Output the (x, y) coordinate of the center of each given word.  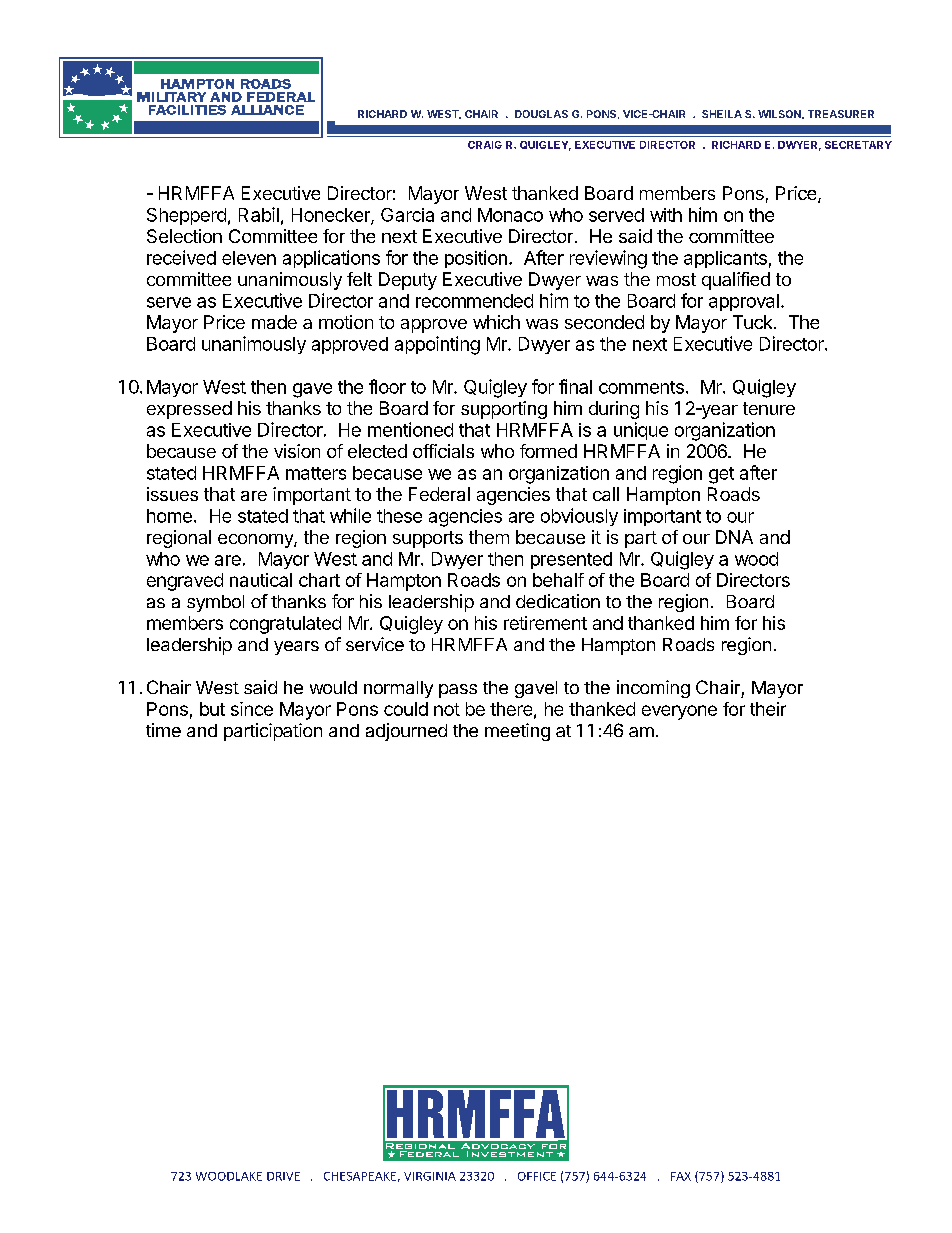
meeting (517, 732)
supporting (504, 410)
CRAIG (485, 145)
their (768, 709)
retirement (545, 623)
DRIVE (283, 1176)
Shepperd (186, 216)
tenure (769, 408)
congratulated (285, 625)
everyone (679, 712)
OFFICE (537, 1176)
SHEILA (722, 114)
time (163, 730)
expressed (189, 410)
